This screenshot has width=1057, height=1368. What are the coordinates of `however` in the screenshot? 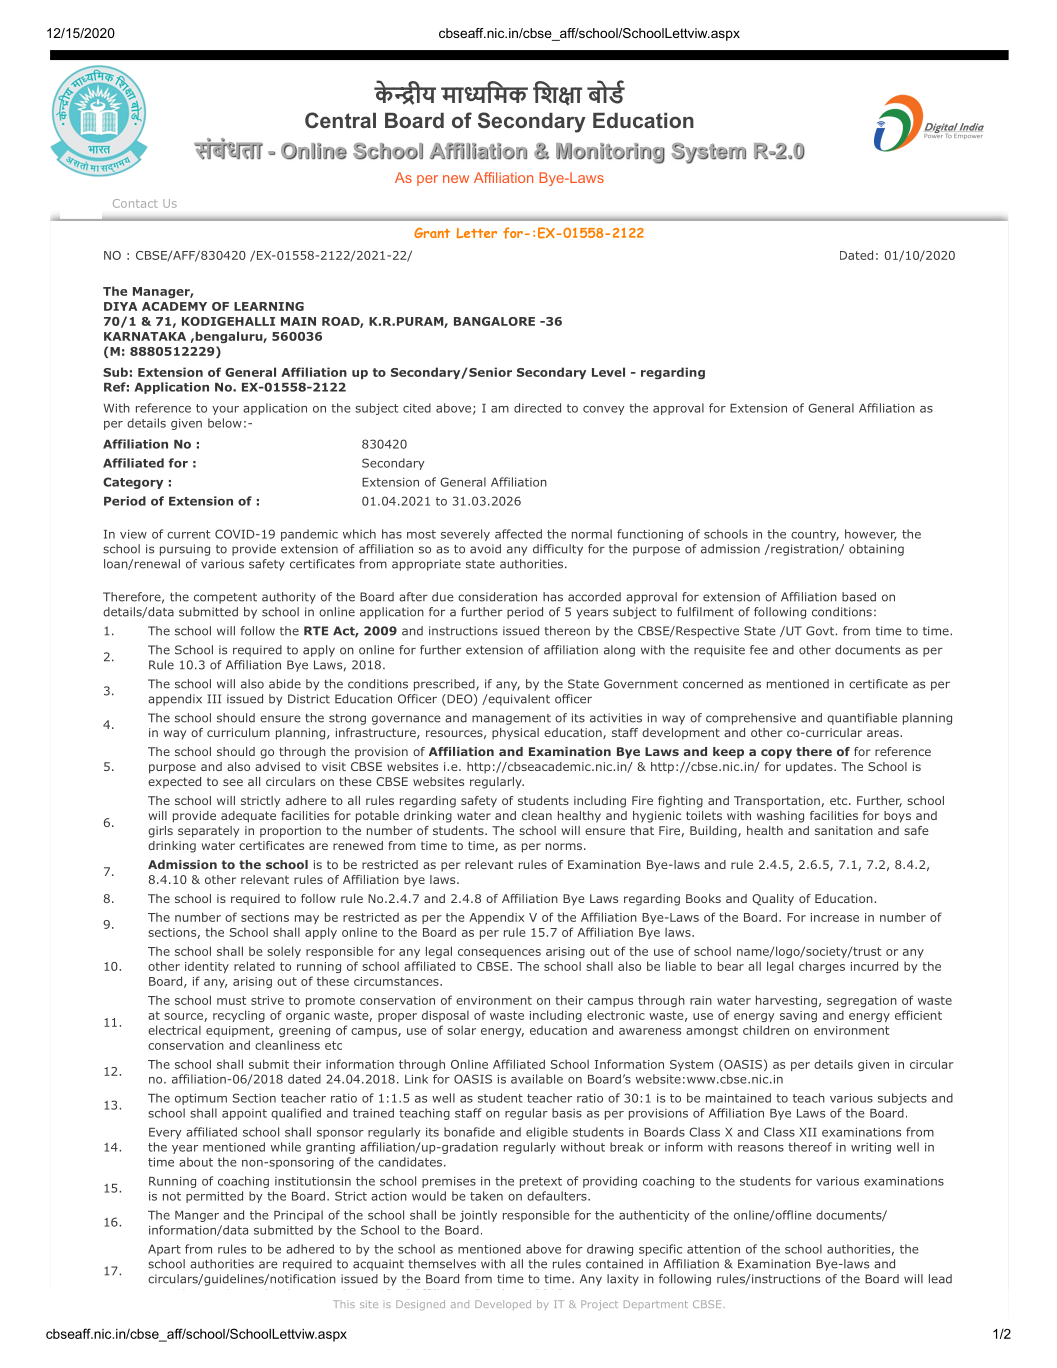 It's located at (871, 535).
